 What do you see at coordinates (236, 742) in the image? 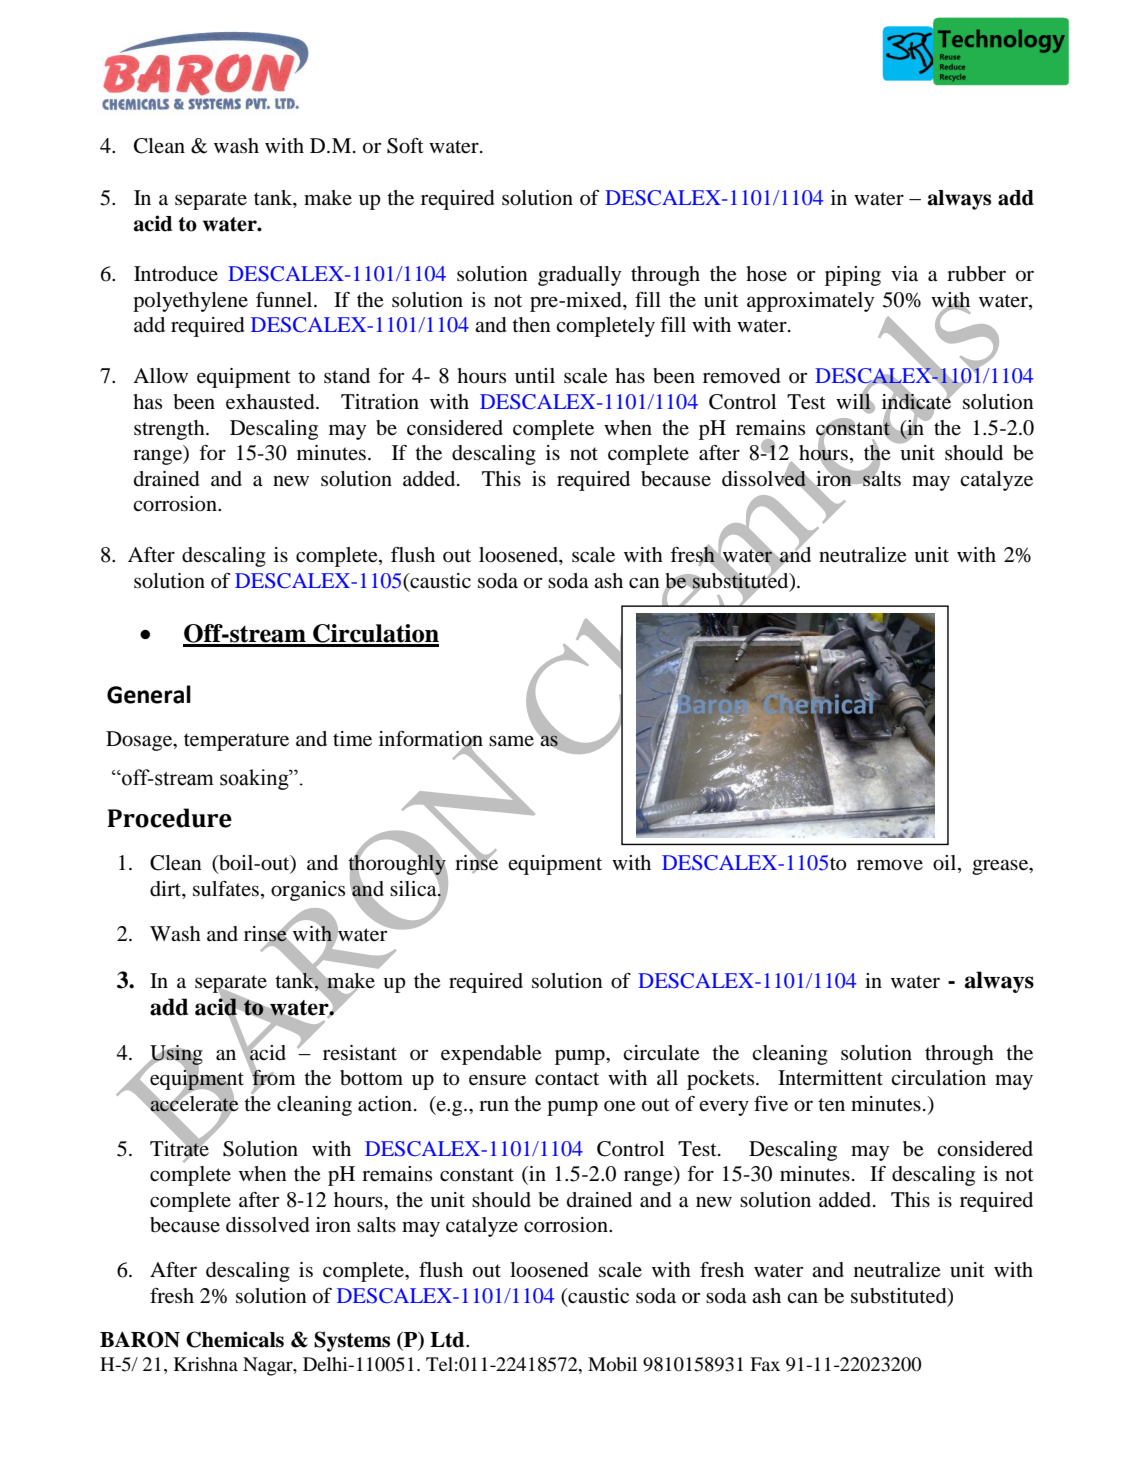
I see `temperature` at bounding box center [236, 742].
